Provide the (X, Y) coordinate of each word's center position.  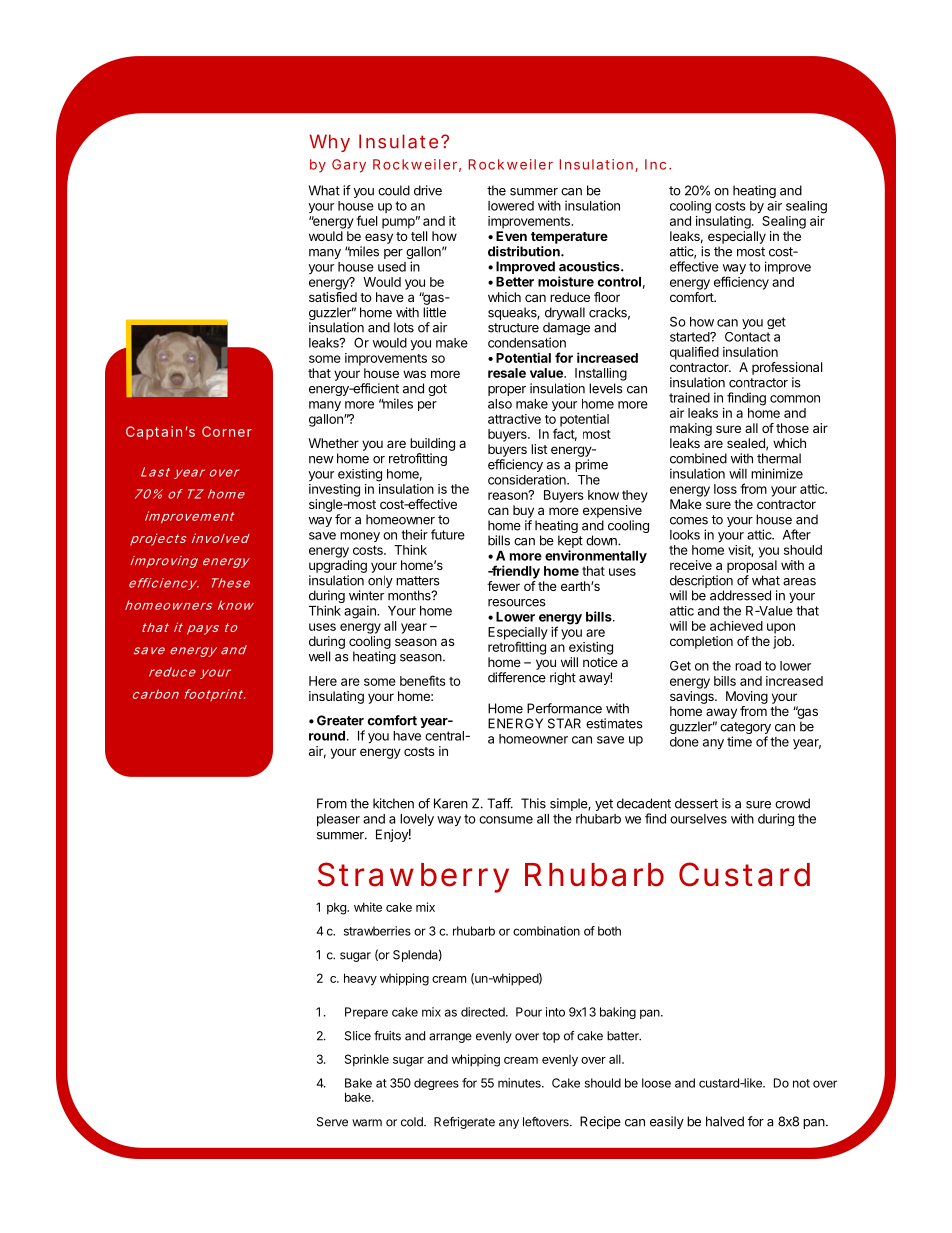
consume (506, 820)
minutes (520, 1083)
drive (428, 190)
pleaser (338, 820)
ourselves (698, 819)
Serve (332, 1122)
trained (689, 397)
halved (725, 1121)
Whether (333, 443)
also (500, 404)
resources (517, 603)
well (319, 656)
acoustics (590, 266)
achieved (736, 626)
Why (329, 143)
